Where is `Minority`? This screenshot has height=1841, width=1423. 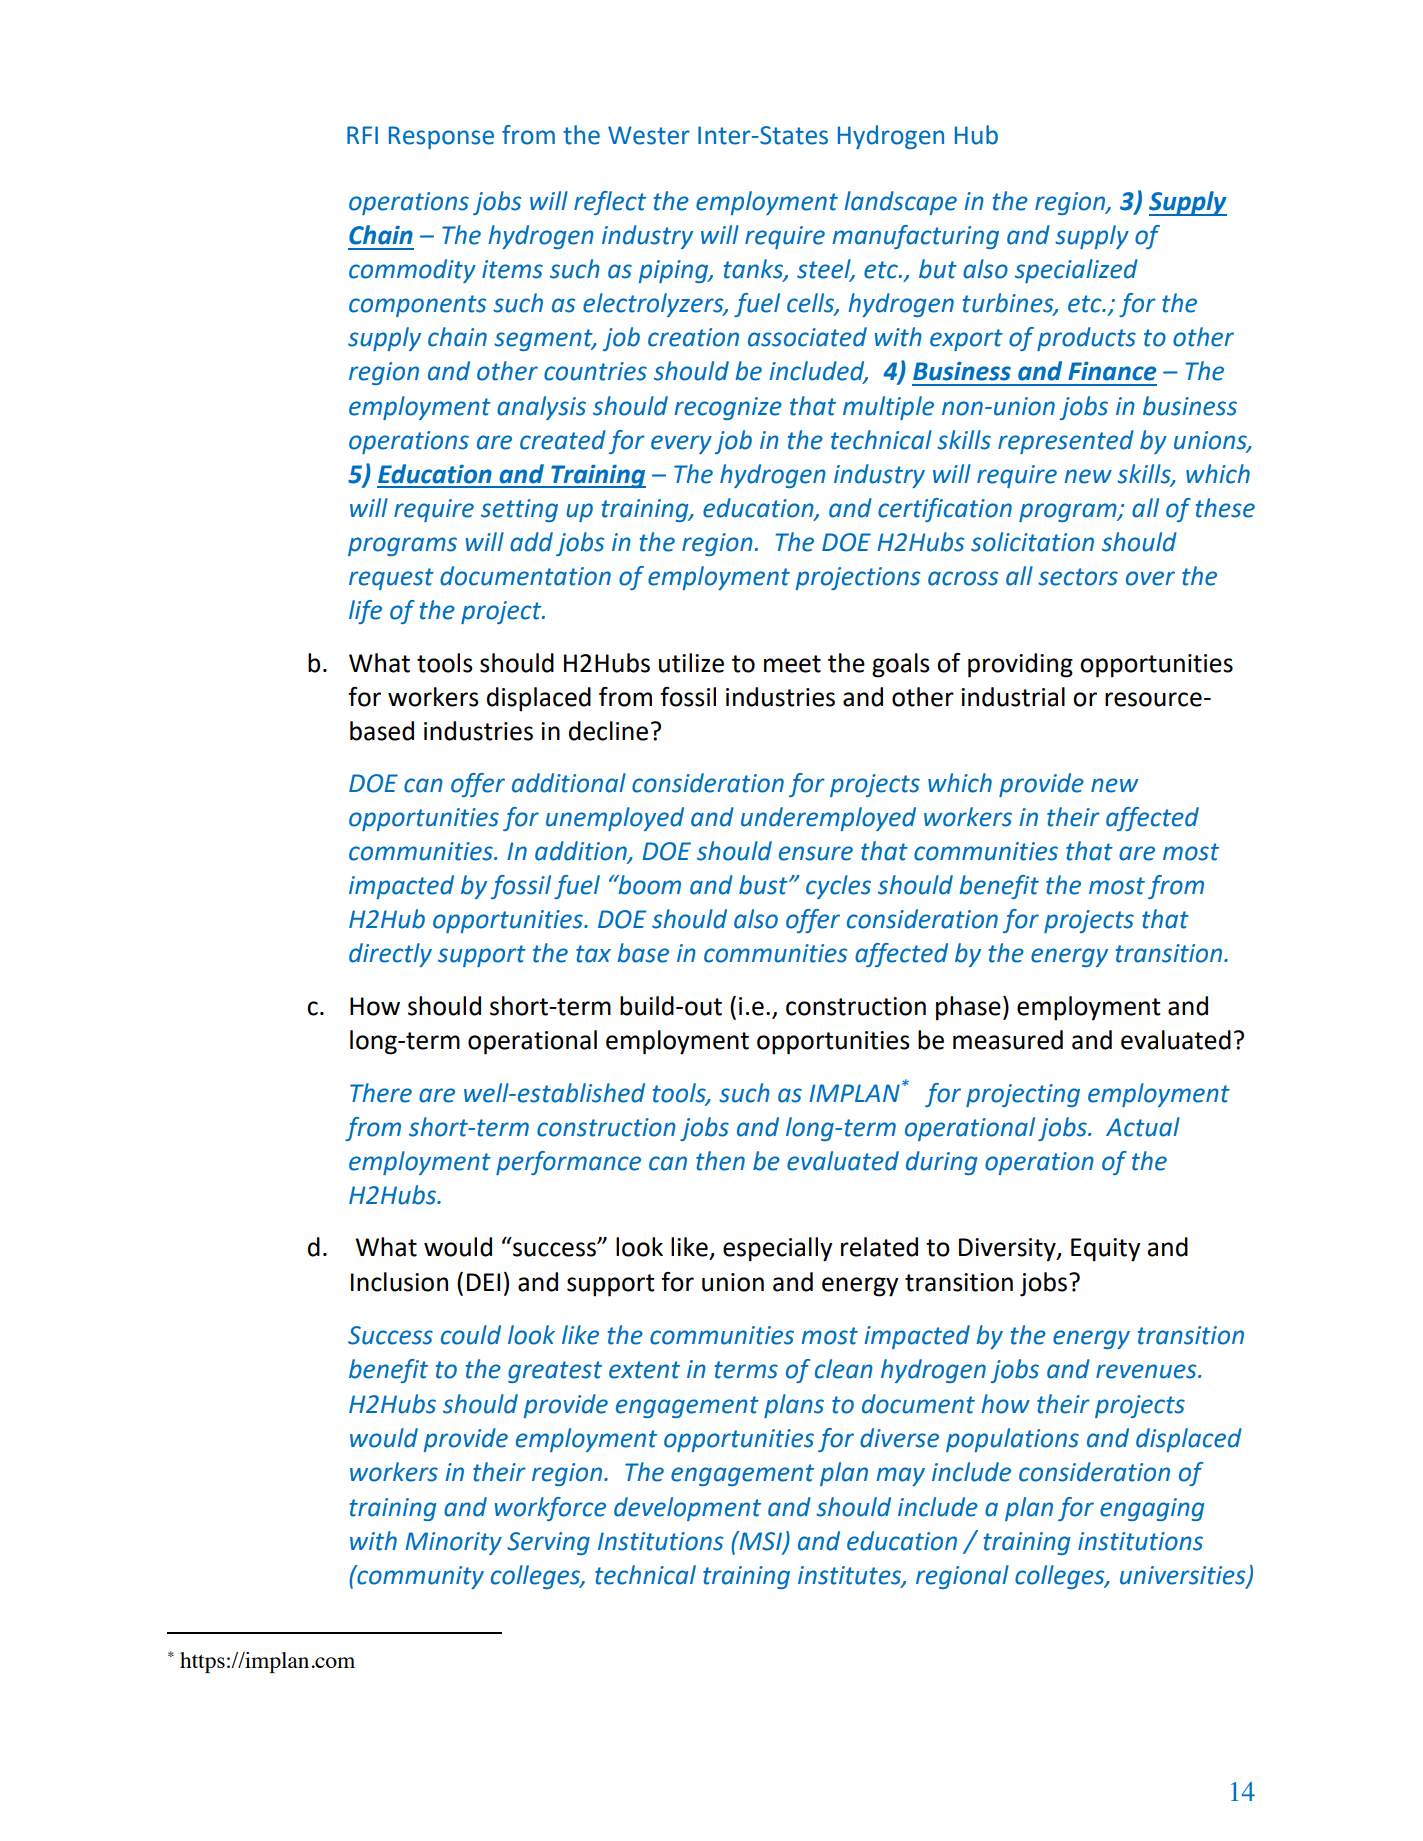
Minority is located at coordinates (453, 1543).
